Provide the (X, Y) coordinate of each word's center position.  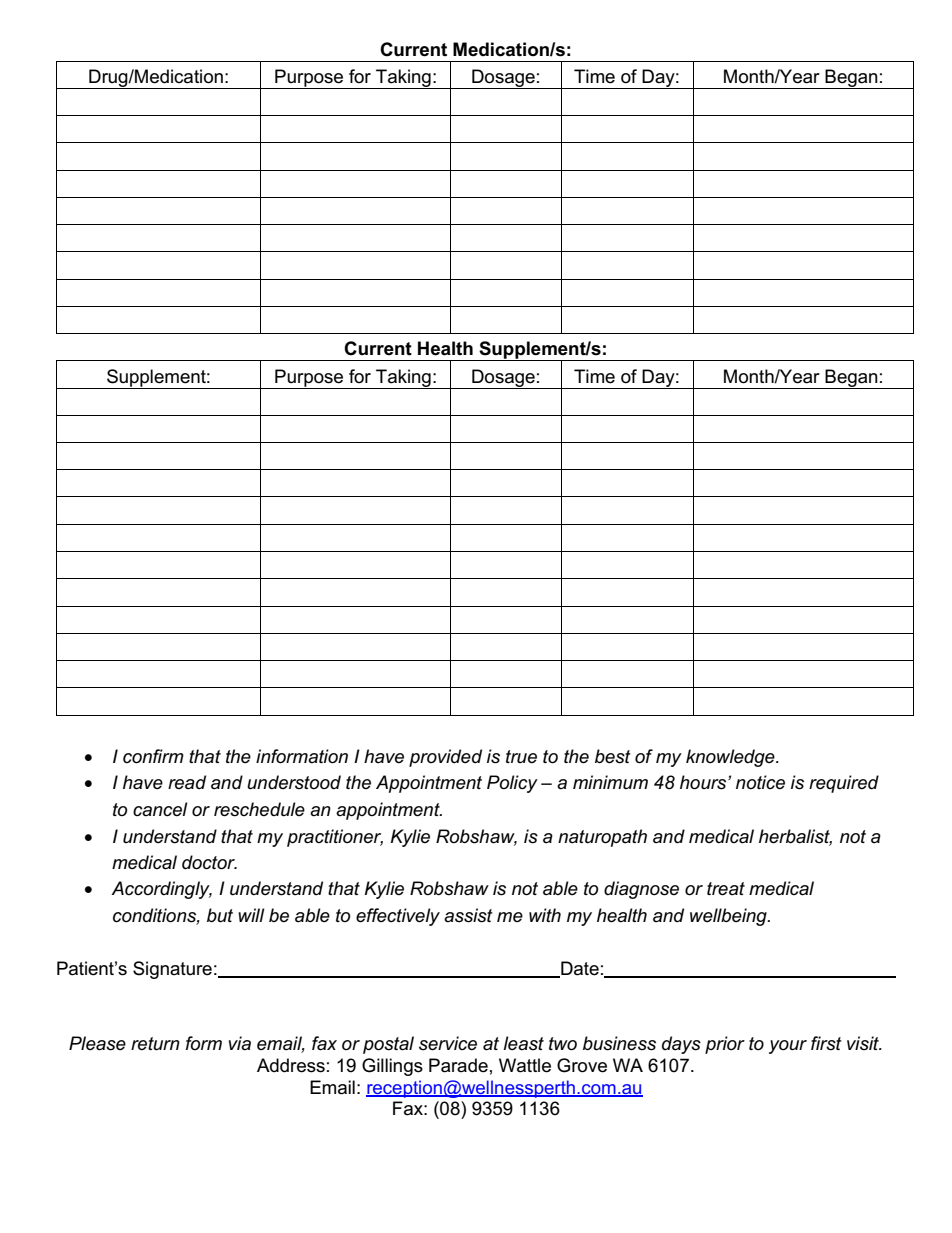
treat (726, 889)
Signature (172, 970)
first (826, 1043)
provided (445, 758)
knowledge (731, 758)
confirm (153, 756)
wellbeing (729, 917)
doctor (209, 862)
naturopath (602, 838)
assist (468, 915)
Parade (458, 1065)
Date (579, 969)
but (220, 915)
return (155, 1044)
